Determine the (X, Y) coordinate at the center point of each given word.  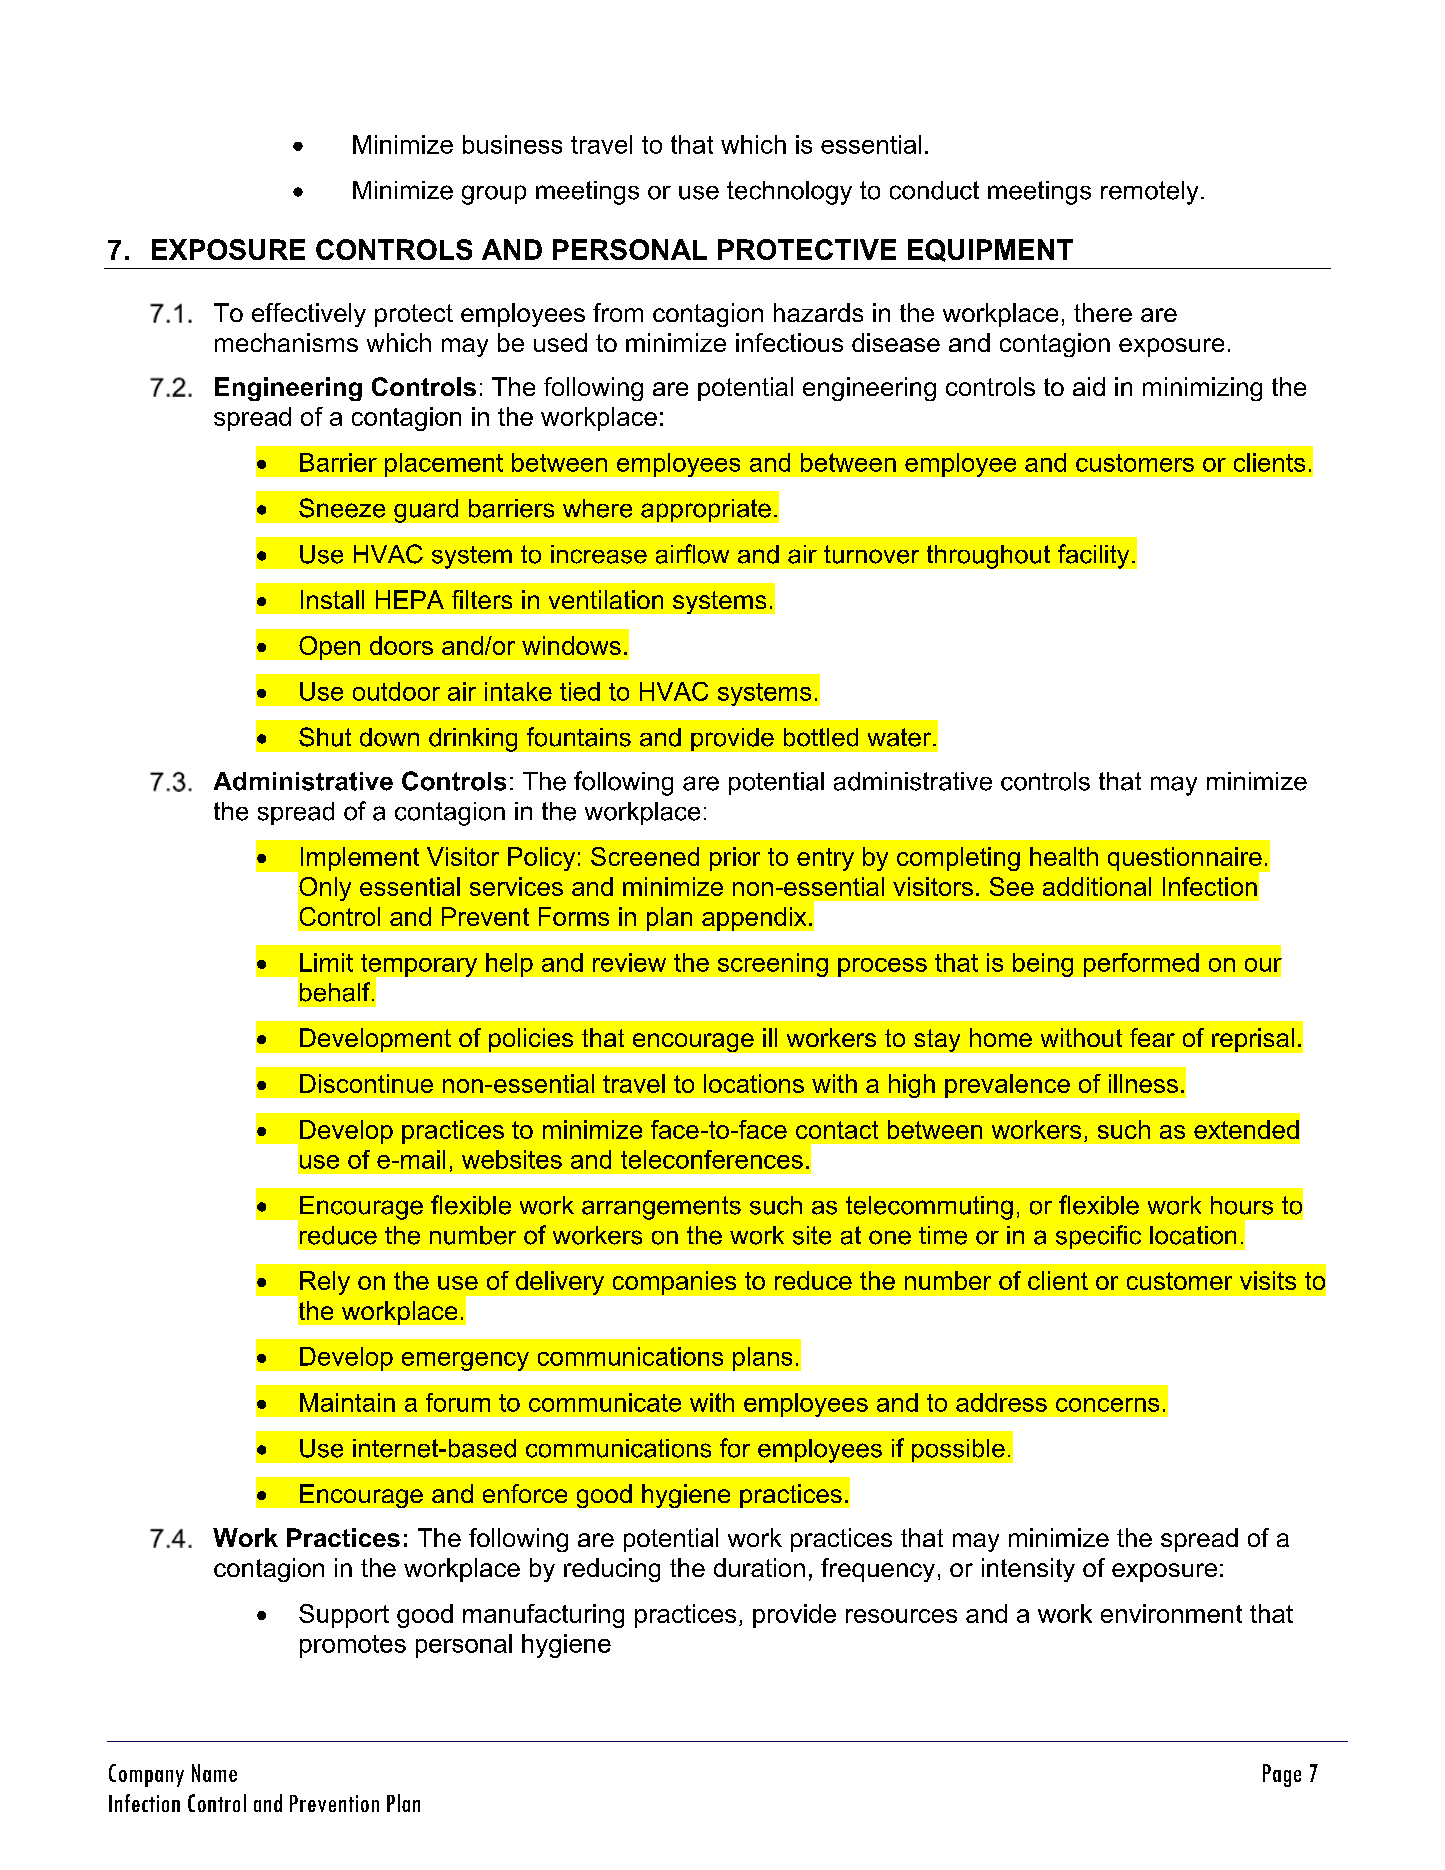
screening (773, 965)
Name (214, 1773)
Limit (326, 962)
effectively (309, 315)
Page (1282, 1775)
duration (759, 1567)
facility (1093, 556)
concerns (1107, 1405)
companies (674, 1283)
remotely (1149, 193)
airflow (692, 554)
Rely (325, 1283)
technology (789, 193)
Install (332, 599)
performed (1141, 965)
